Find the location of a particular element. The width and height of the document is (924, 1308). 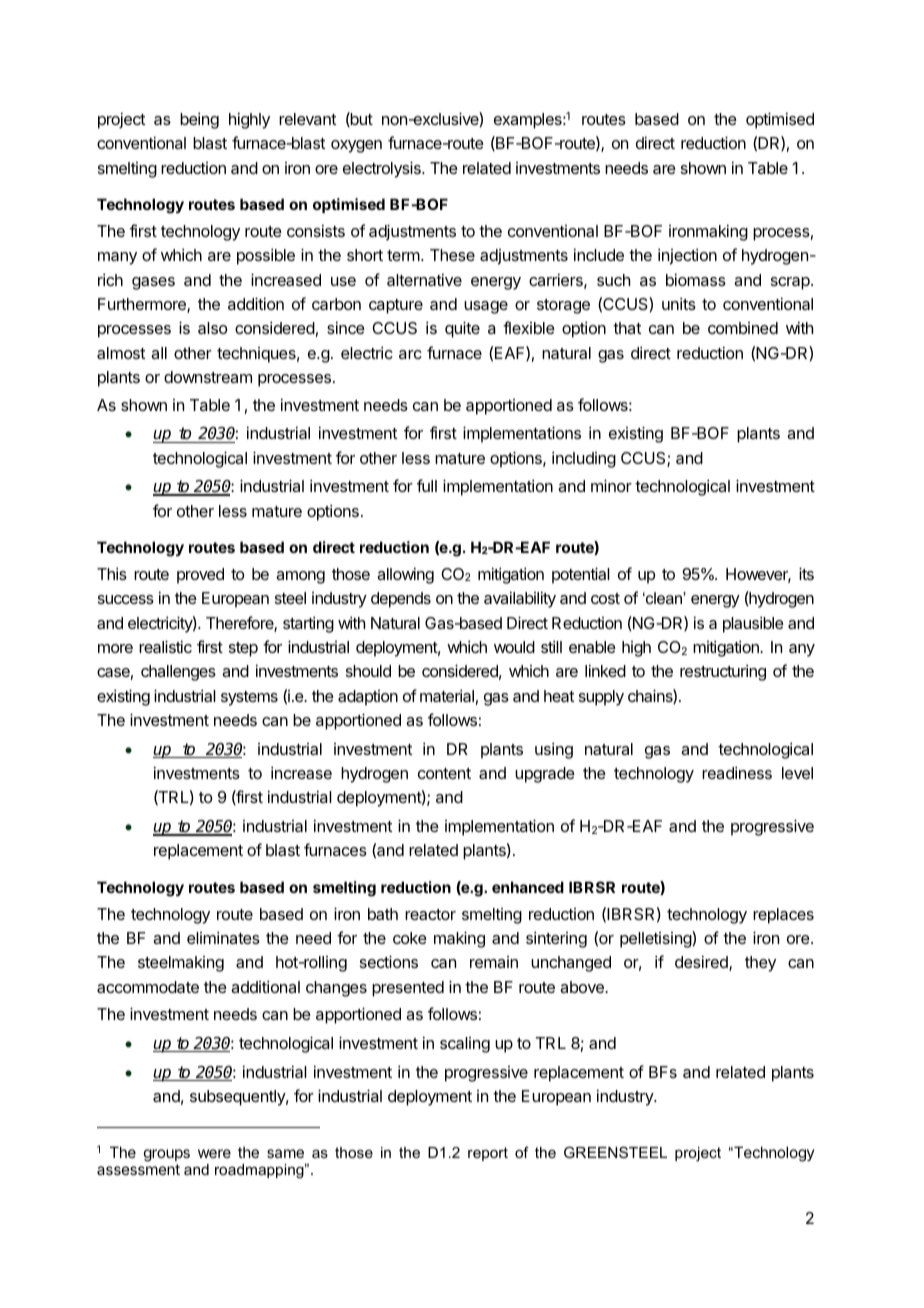

report is located at coordinates (488, 1154).
